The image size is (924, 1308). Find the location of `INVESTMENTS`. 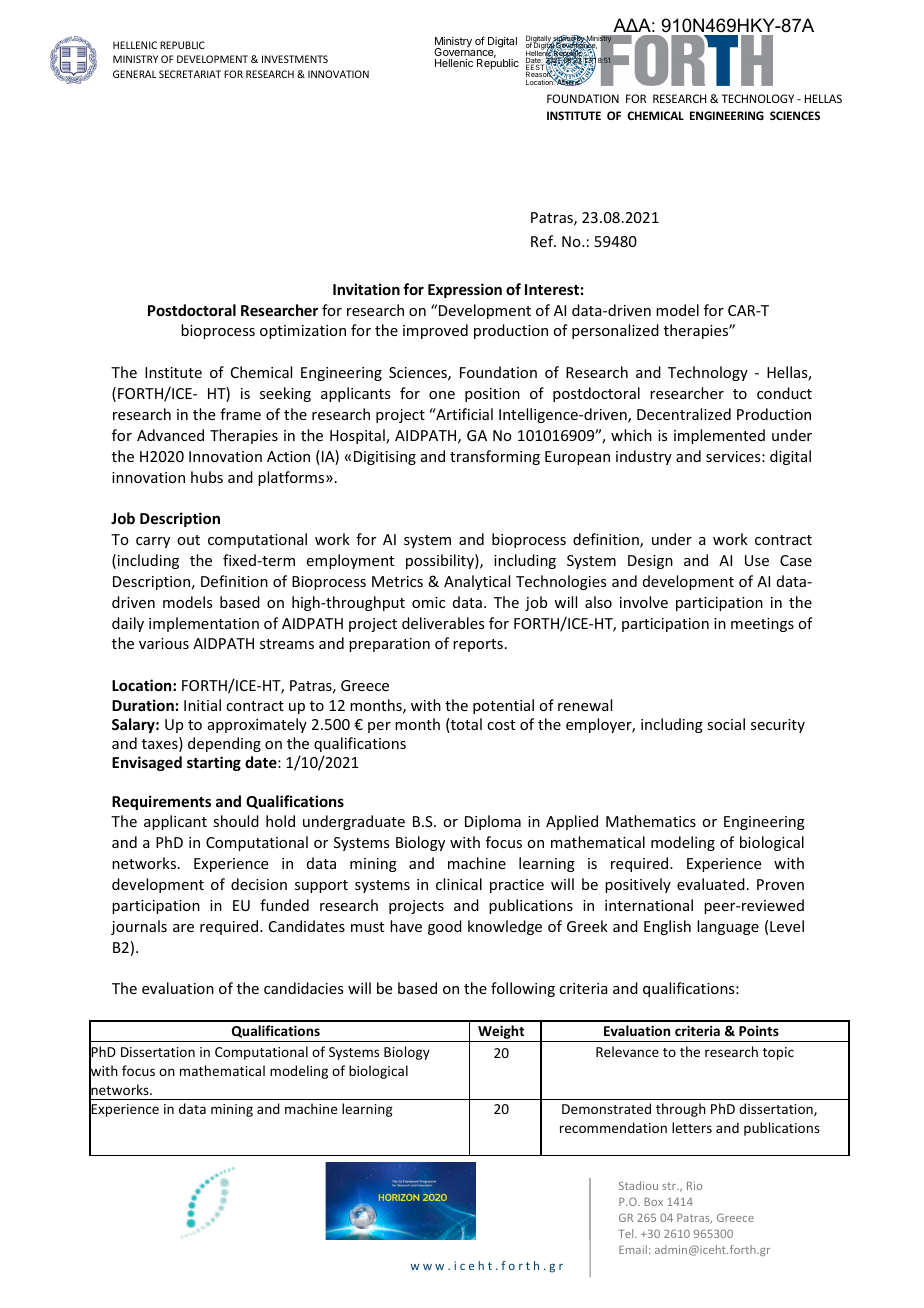

INVESTMENTS is located at coordinates (295, 59).
